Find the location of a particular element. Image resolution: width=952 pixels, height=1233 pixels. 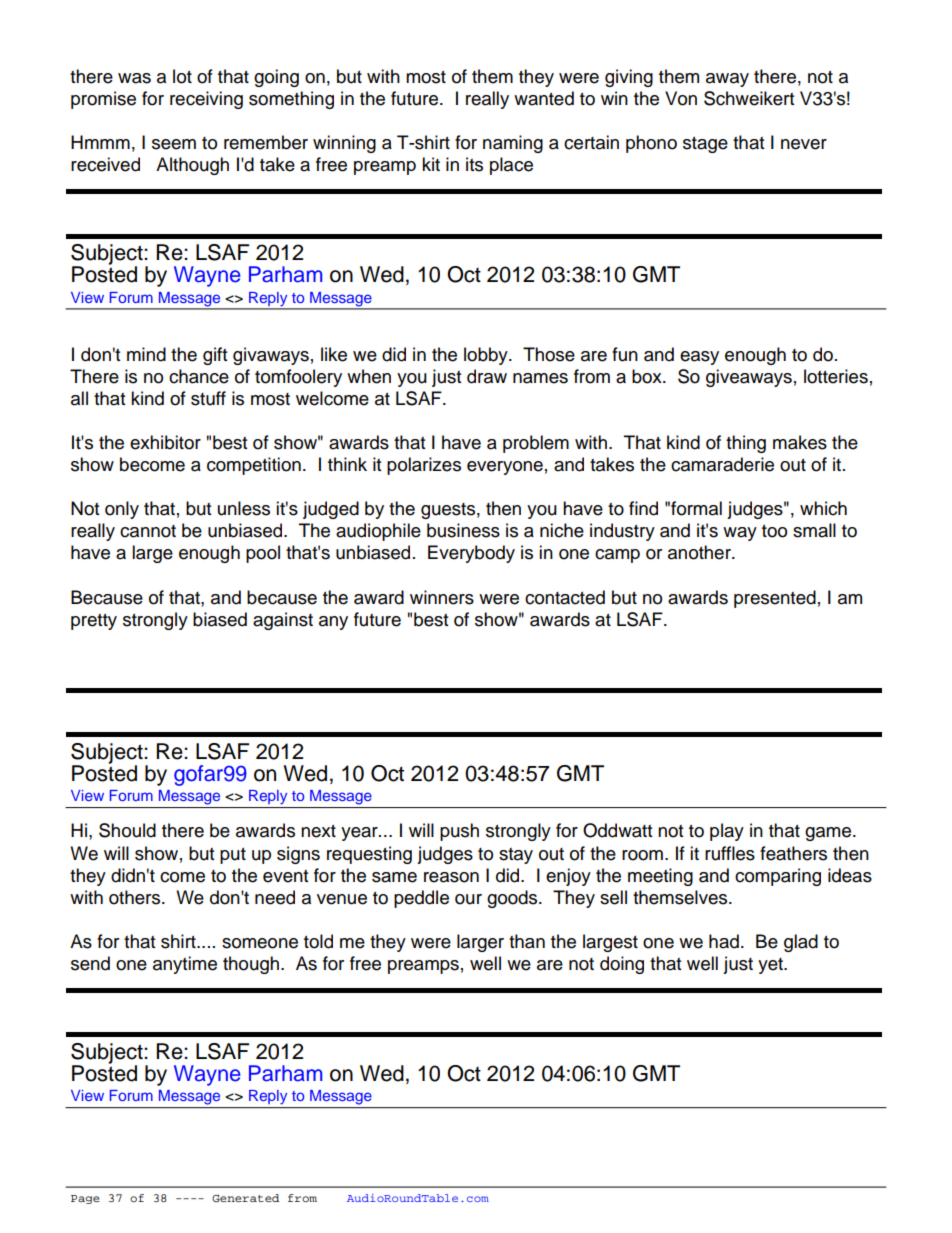

naming is located at coordinates (513, 144).
